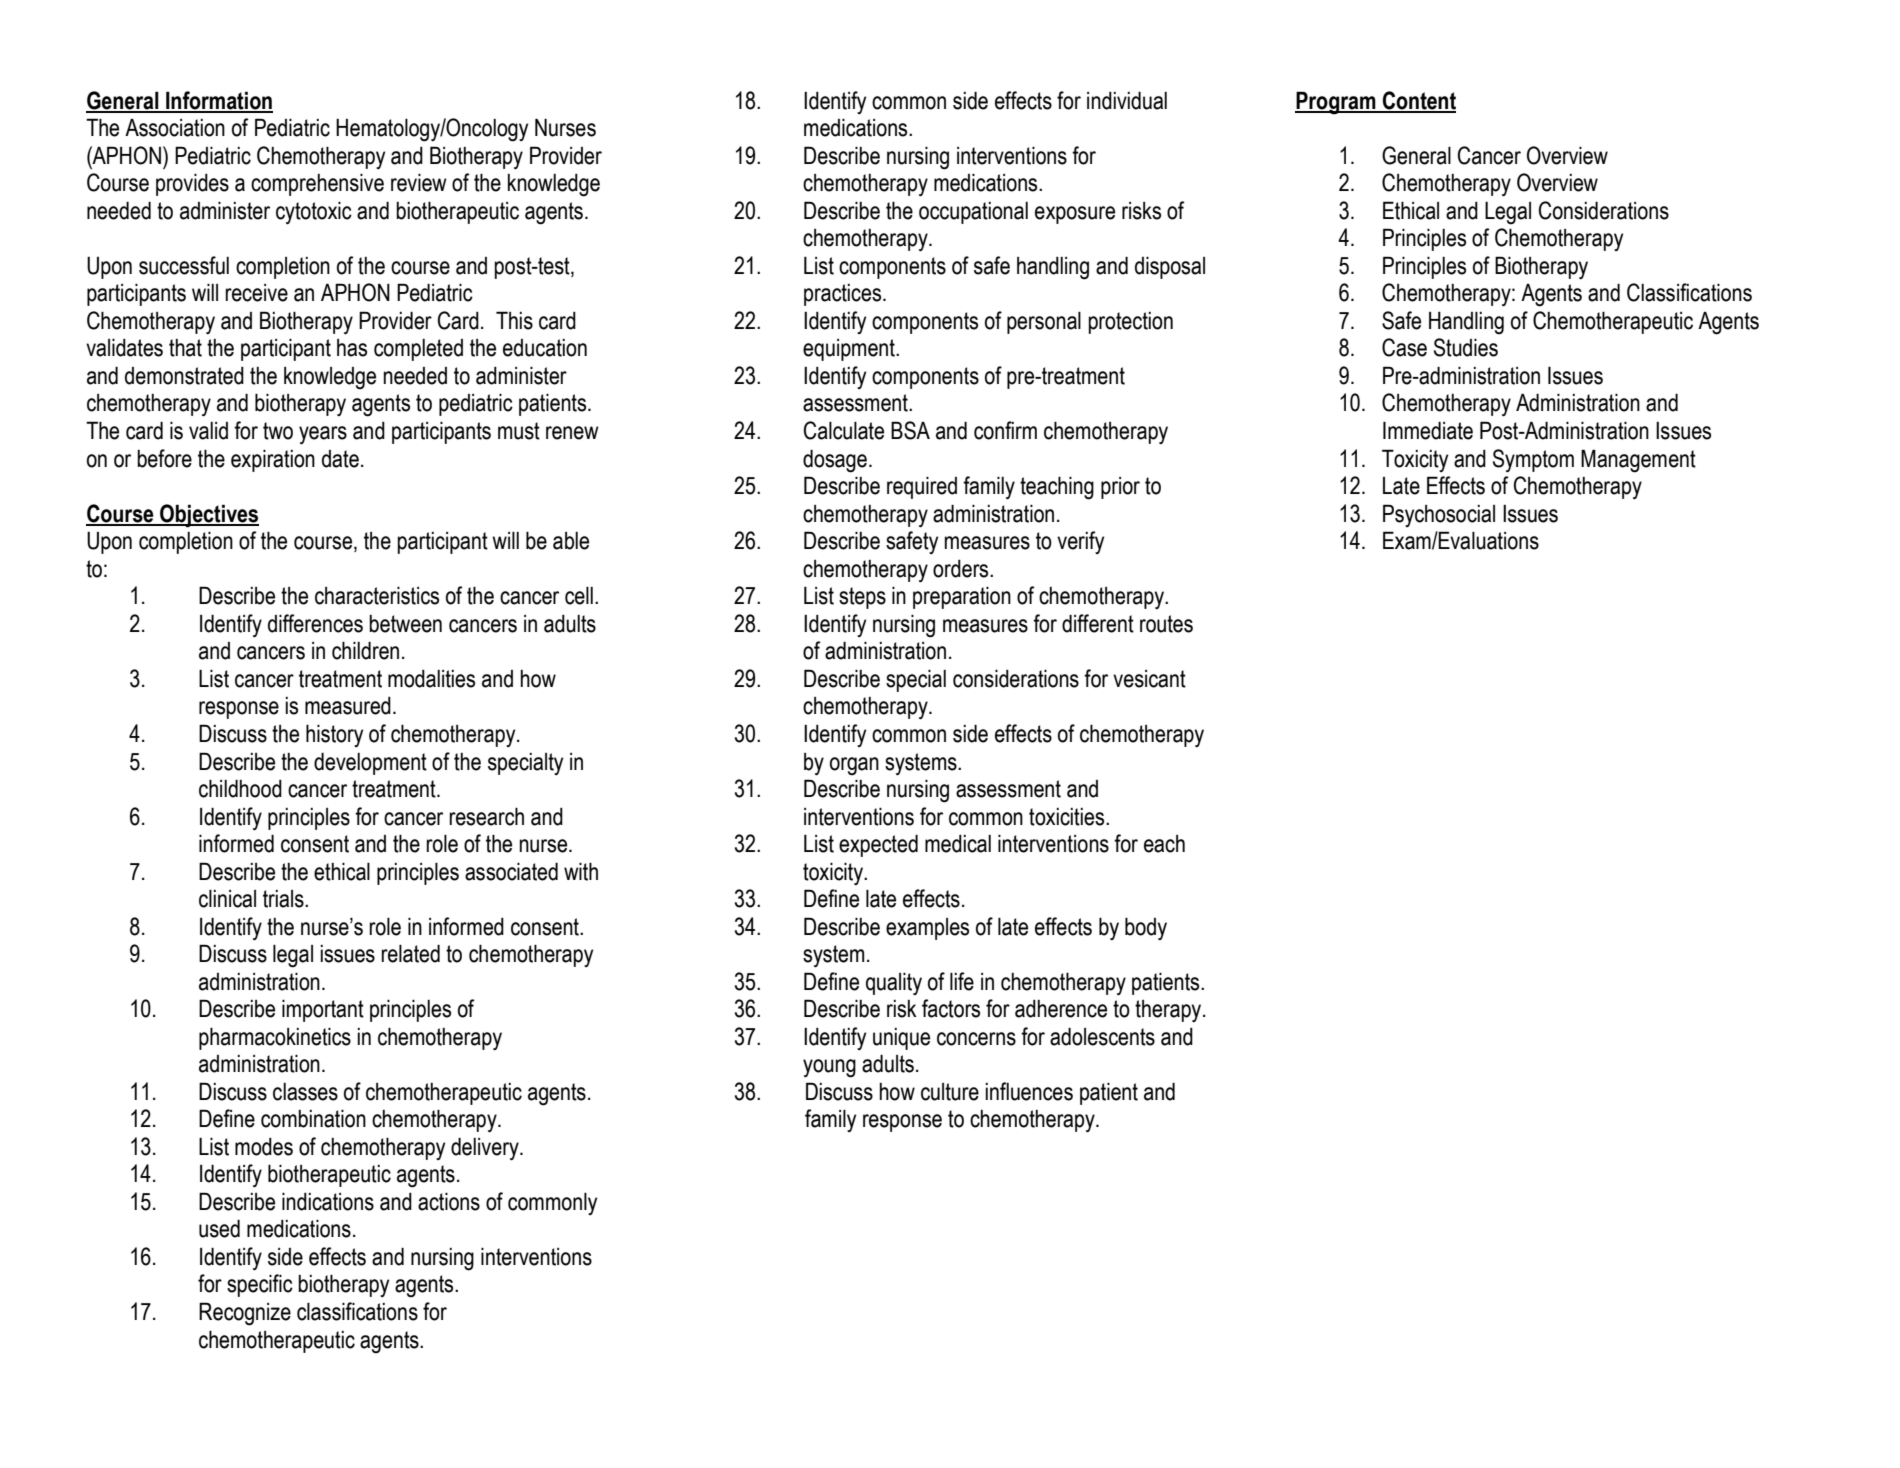 The width and height of the screenshot is (1900, 1468). I want to click on measured, so click(348, 706).
